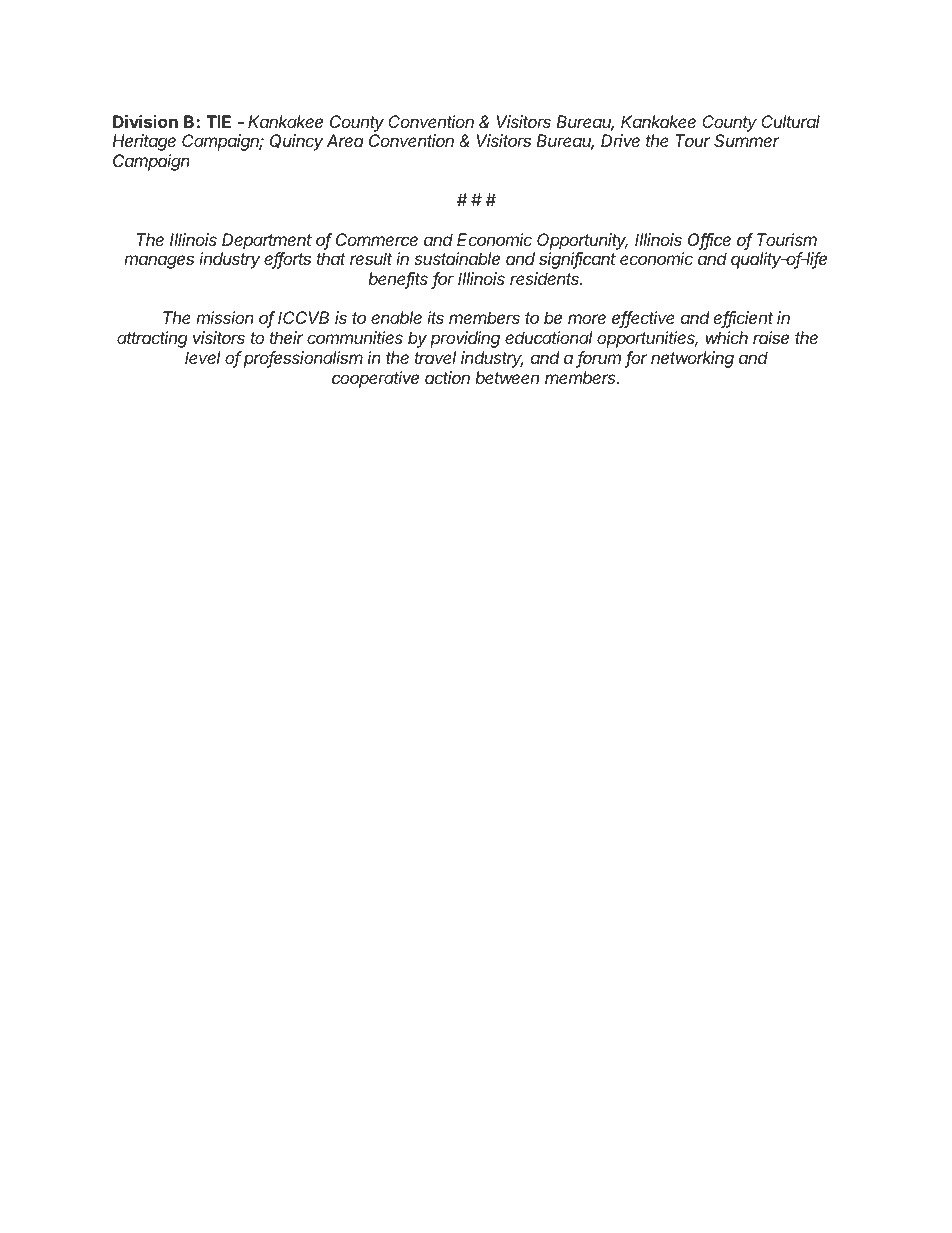 This image has height=1233, width=952. What do you see at coordinates (743, 319) in the image?
I see `efficient` at bounding box center [743, 319].
